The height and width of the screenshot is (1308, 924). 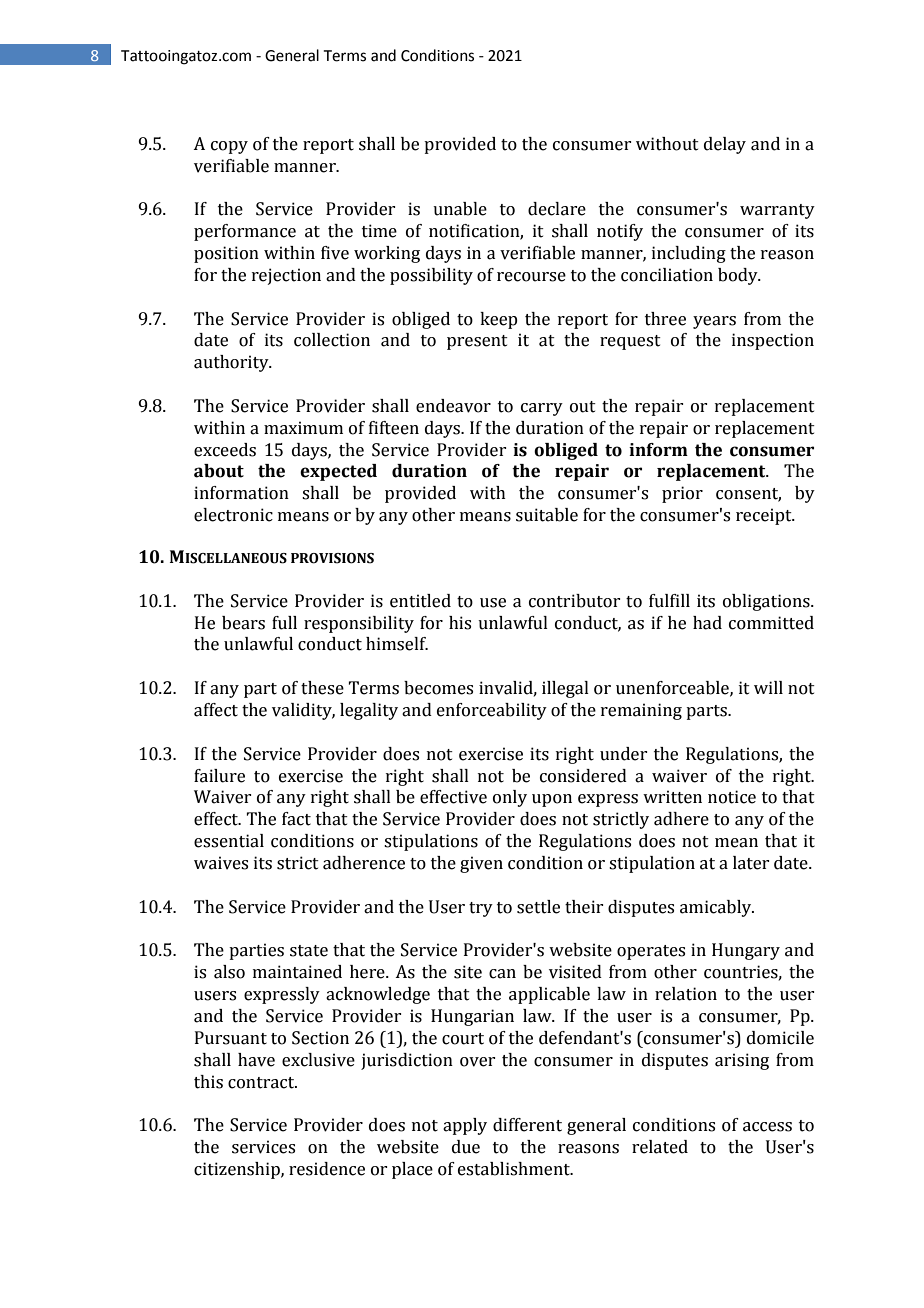 I want to click on related, so click(x=660, y=1147).
